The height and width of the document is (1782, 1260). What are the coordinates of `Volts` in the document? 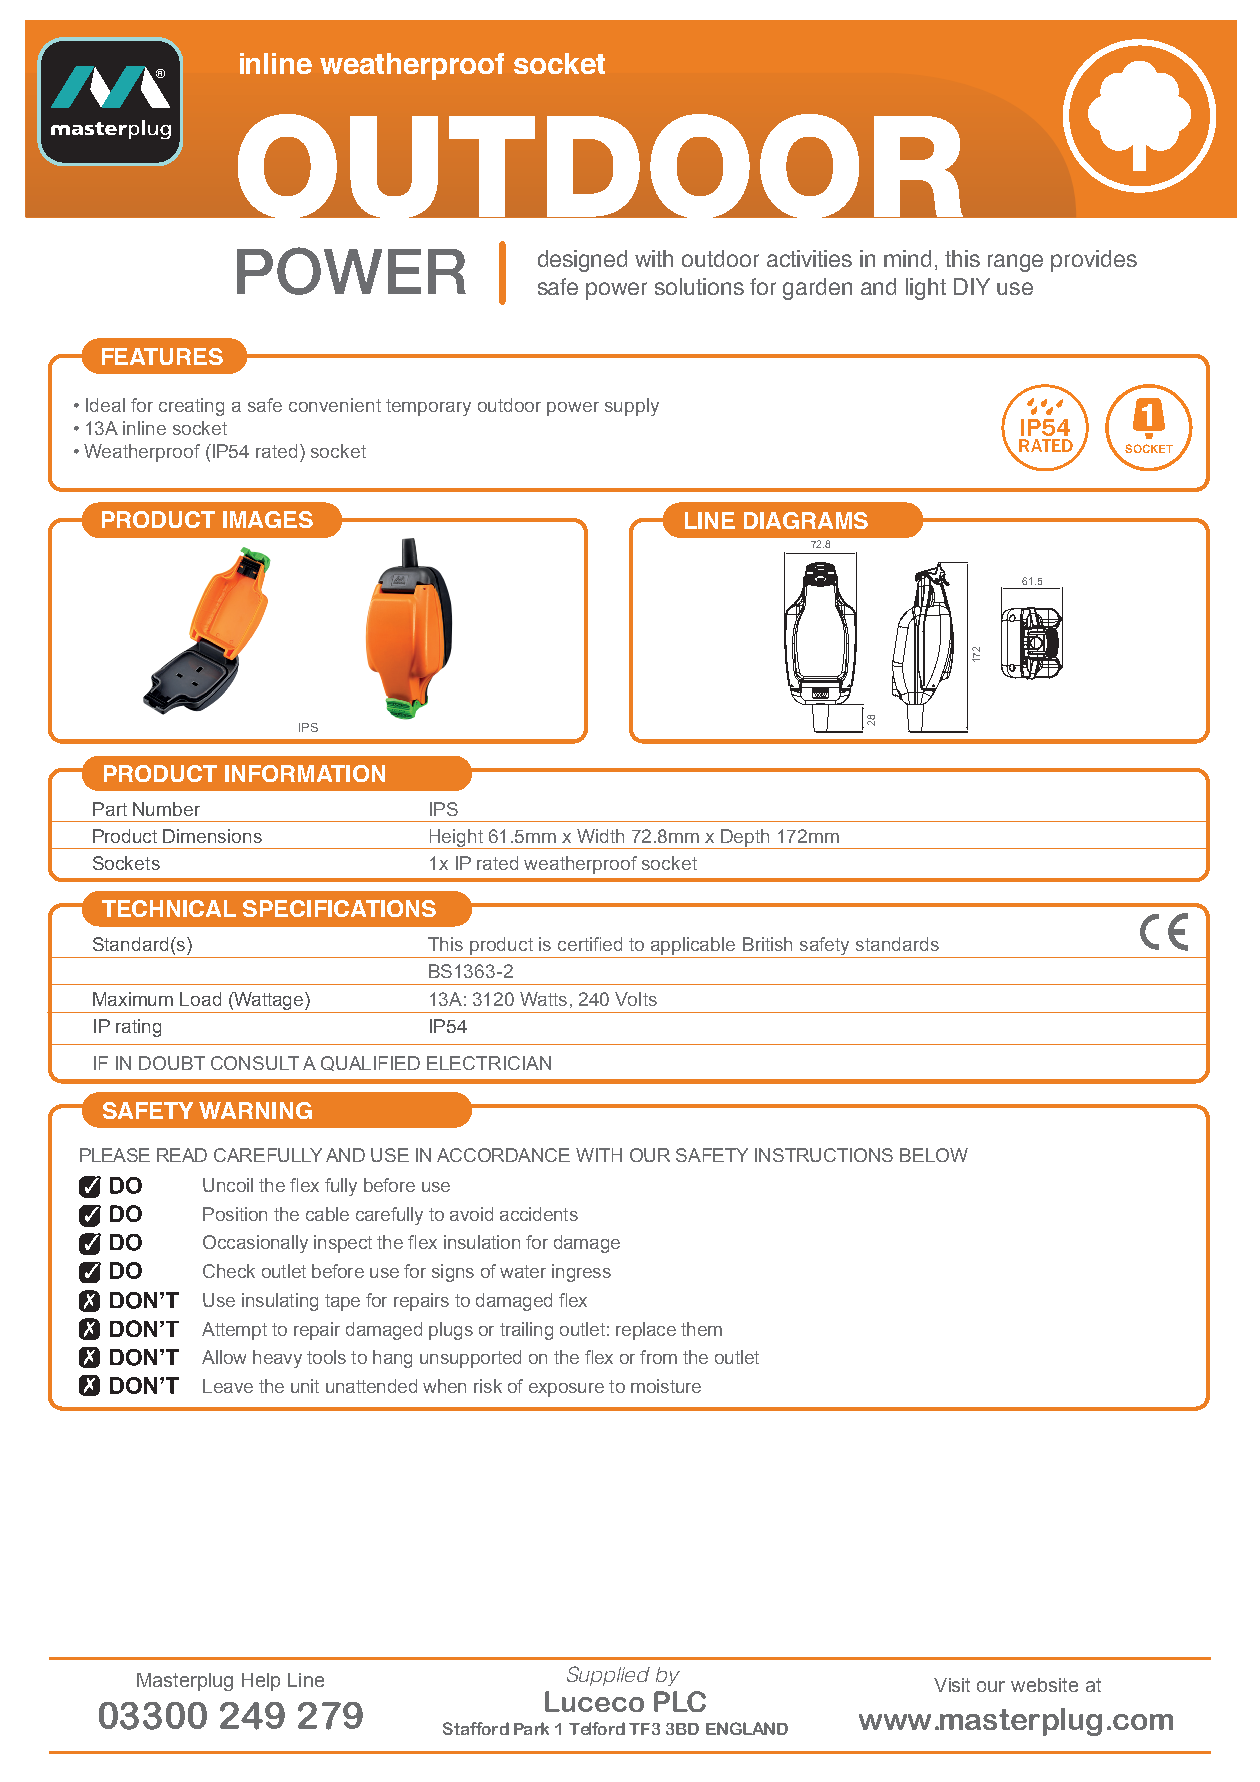 It's located at (636, 999).
